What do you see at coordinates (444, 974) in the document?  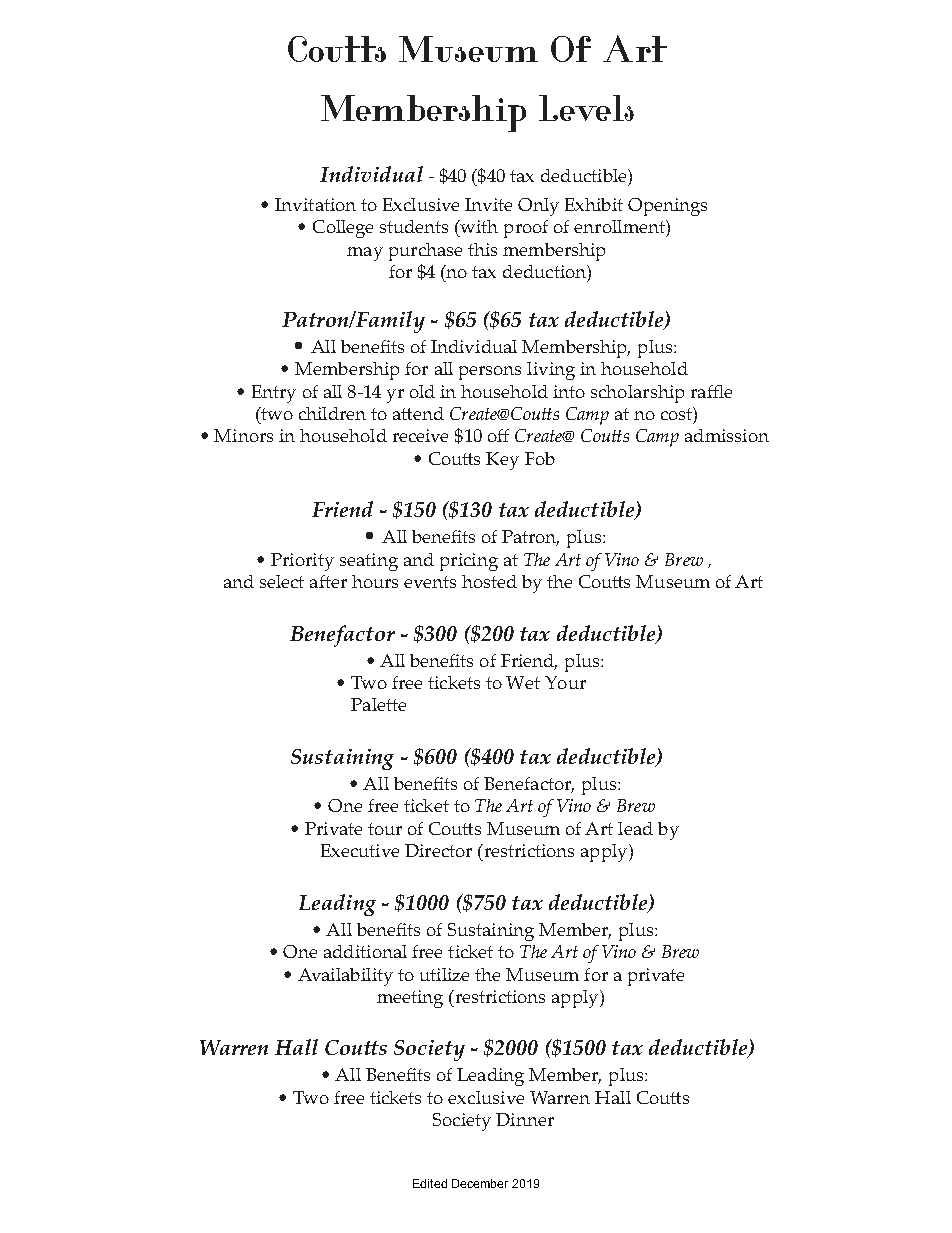 I see `utilize` at bounding box center [444, 974].
